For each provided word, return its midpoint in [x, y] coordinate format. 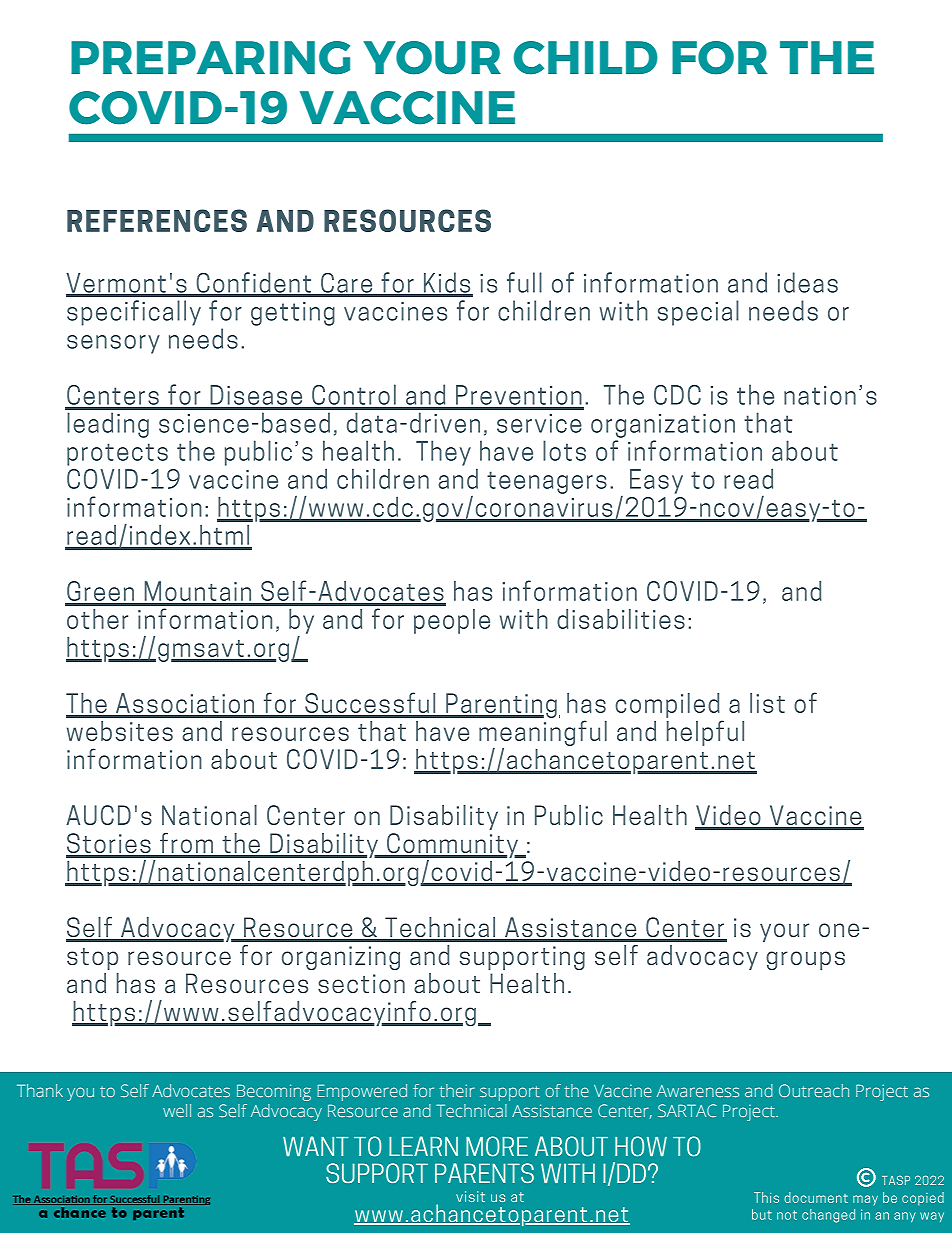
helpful [705, 733]
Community [452, 845]
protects [117, 454]
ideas [807, 282]
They [443, 453]
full [524, 282]
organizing [341, 958]
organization [663, 426]
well [177, 1110]
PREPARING [210, 58]
